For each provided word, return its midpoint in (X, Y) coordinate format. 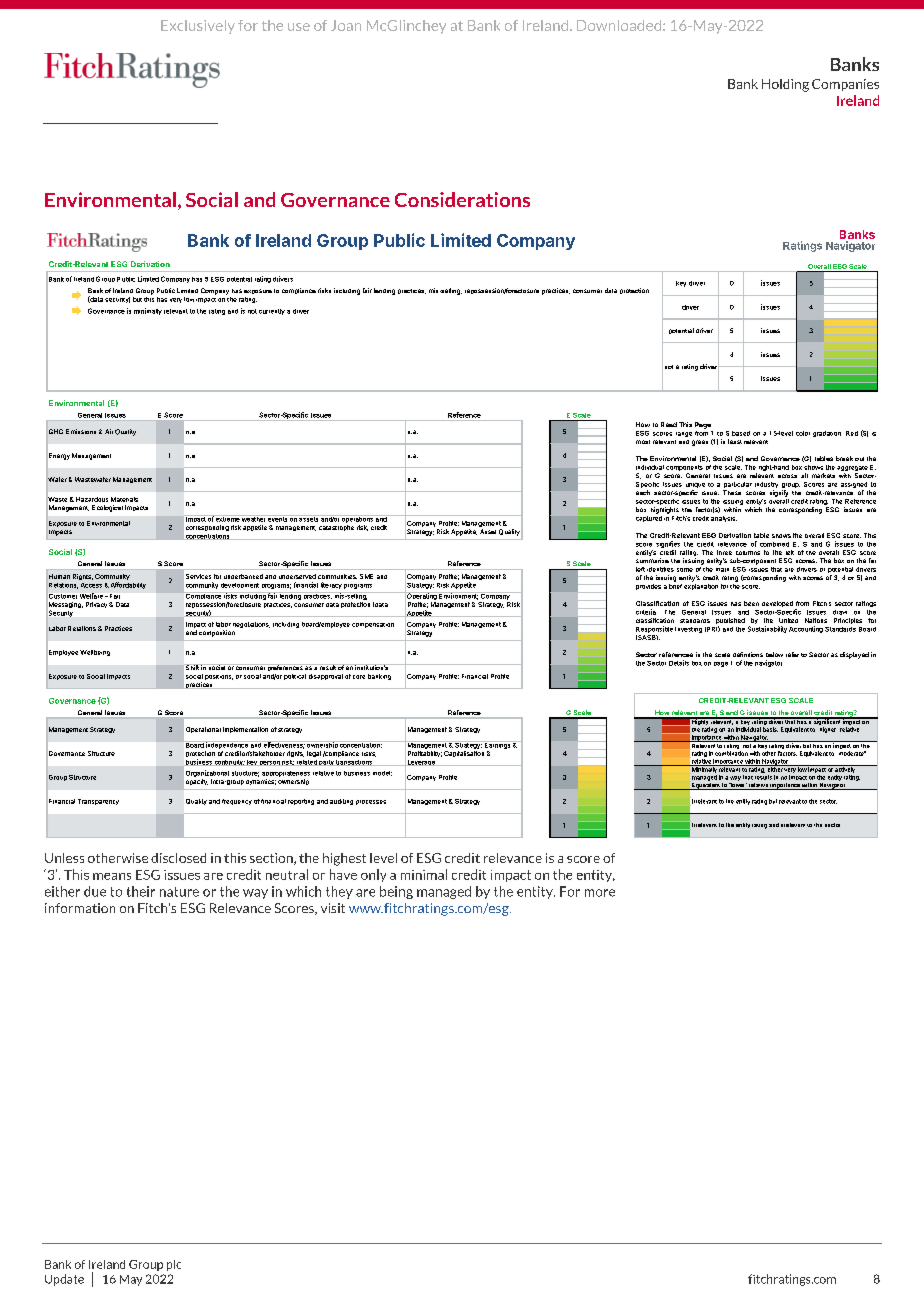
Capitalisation (464, 752)
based (741, 433)
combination (731, 753)
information (80, 908)
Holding (785, 85)
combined (774, 544)
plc (174, 1265)
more (600, 893)
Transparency (98, 802)
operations (357, 519)
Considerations (462, 199)
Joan (346, 25)
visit (333, 908)
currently (272, 312)
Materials (124, 499)
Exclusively (198, 27)
